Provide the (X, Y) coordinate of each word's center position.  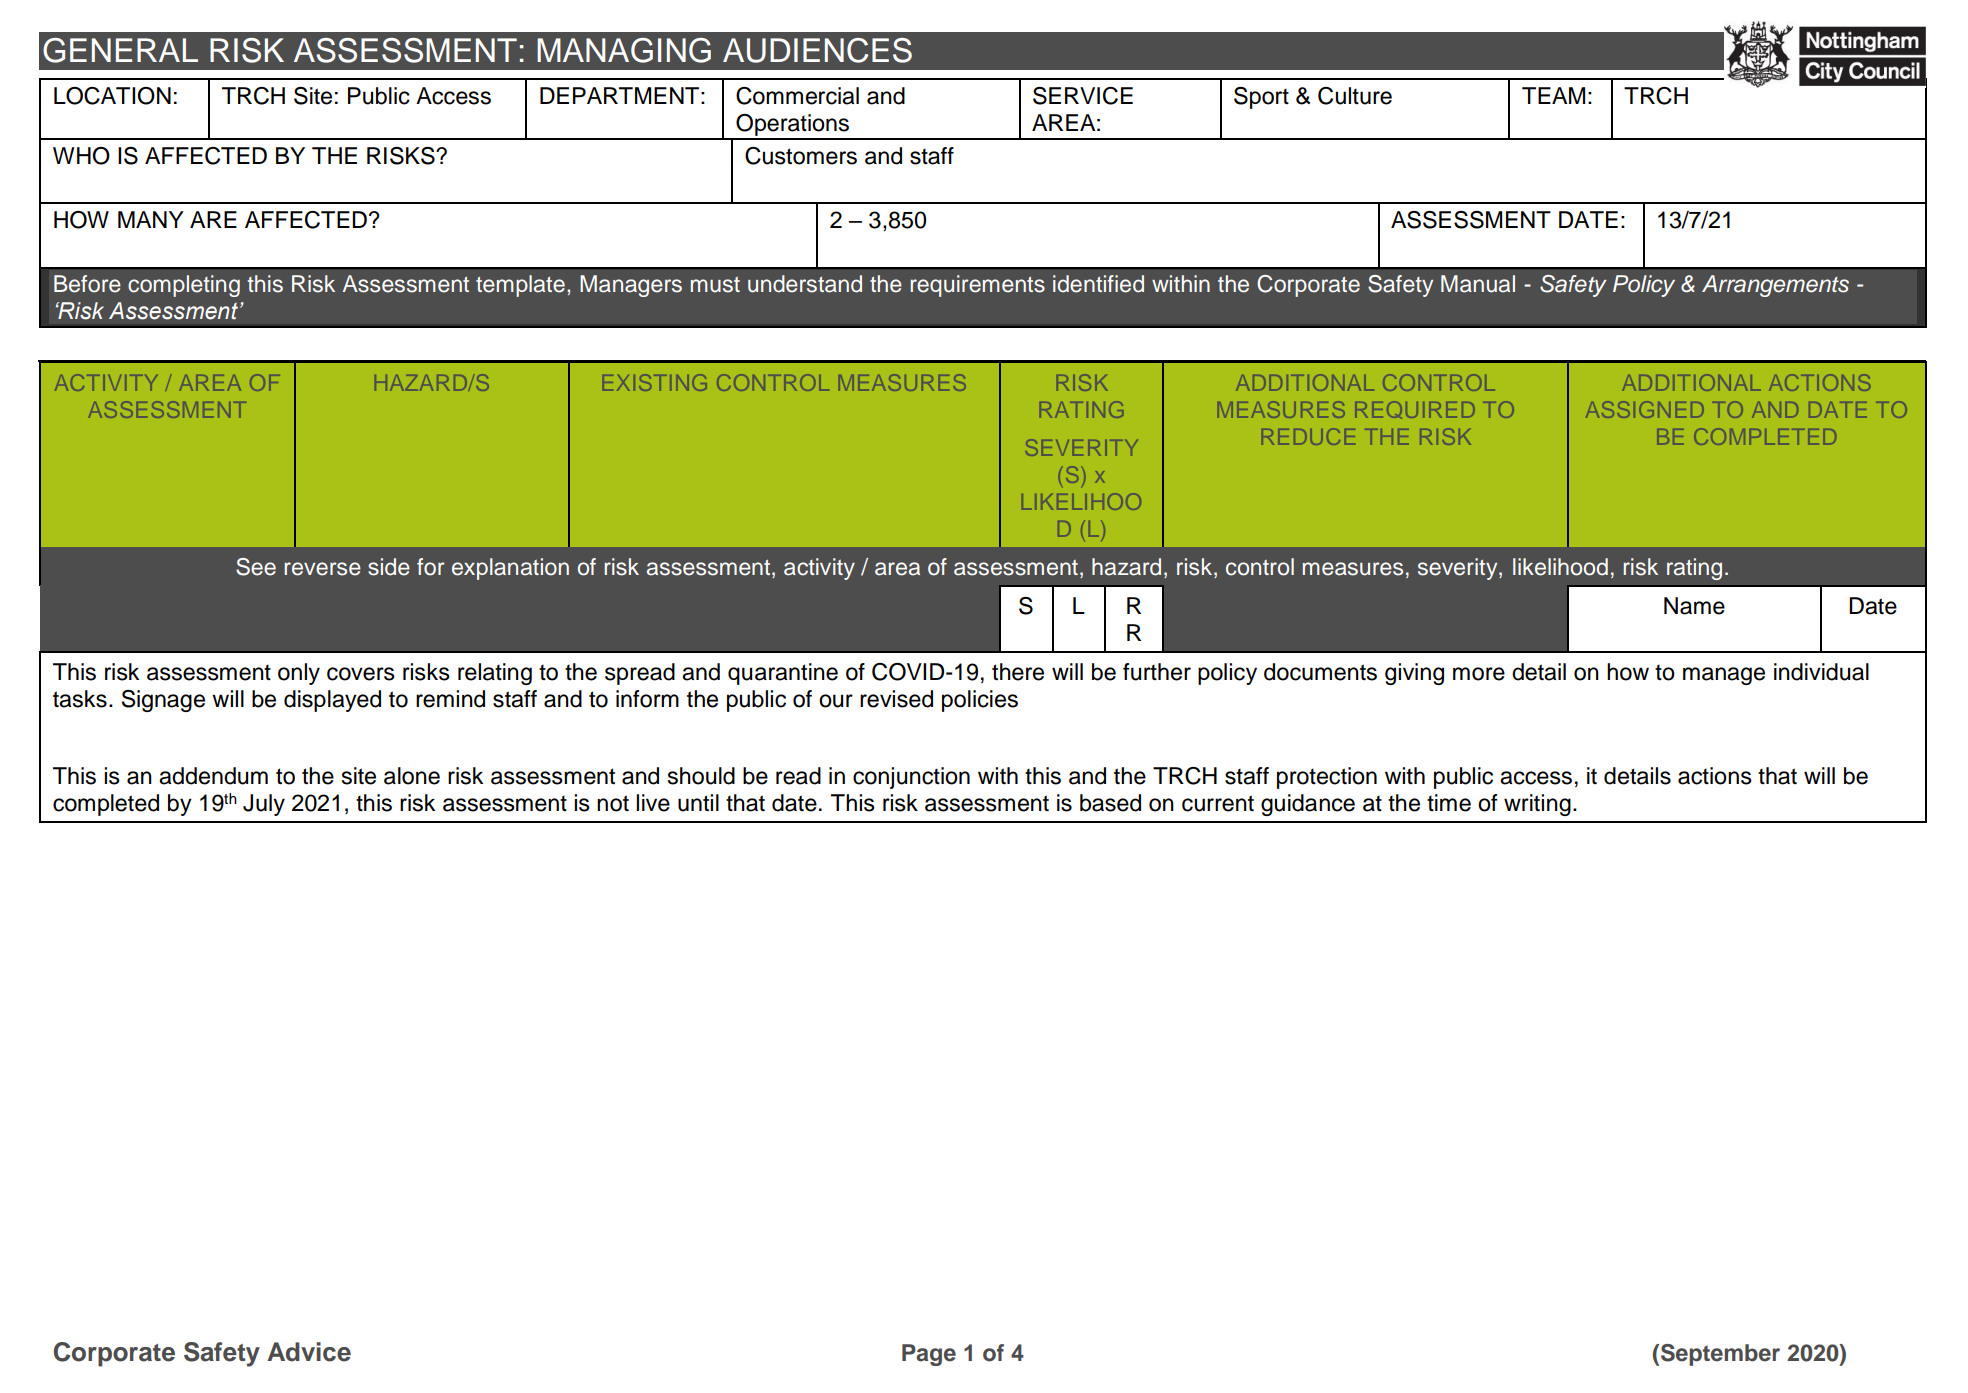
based (1110, 803)
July (264, 805)
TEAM (1553, 95)
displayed (332, 701)
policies (980, 701)
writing (1537, 805)
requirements (977, 286)
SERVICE (1083, 96)
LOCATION (112, 96)
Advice (309, 1352)
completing (184, 286)
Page (929, 1355)
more (1479, 674)
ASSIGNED (1645, 409)
